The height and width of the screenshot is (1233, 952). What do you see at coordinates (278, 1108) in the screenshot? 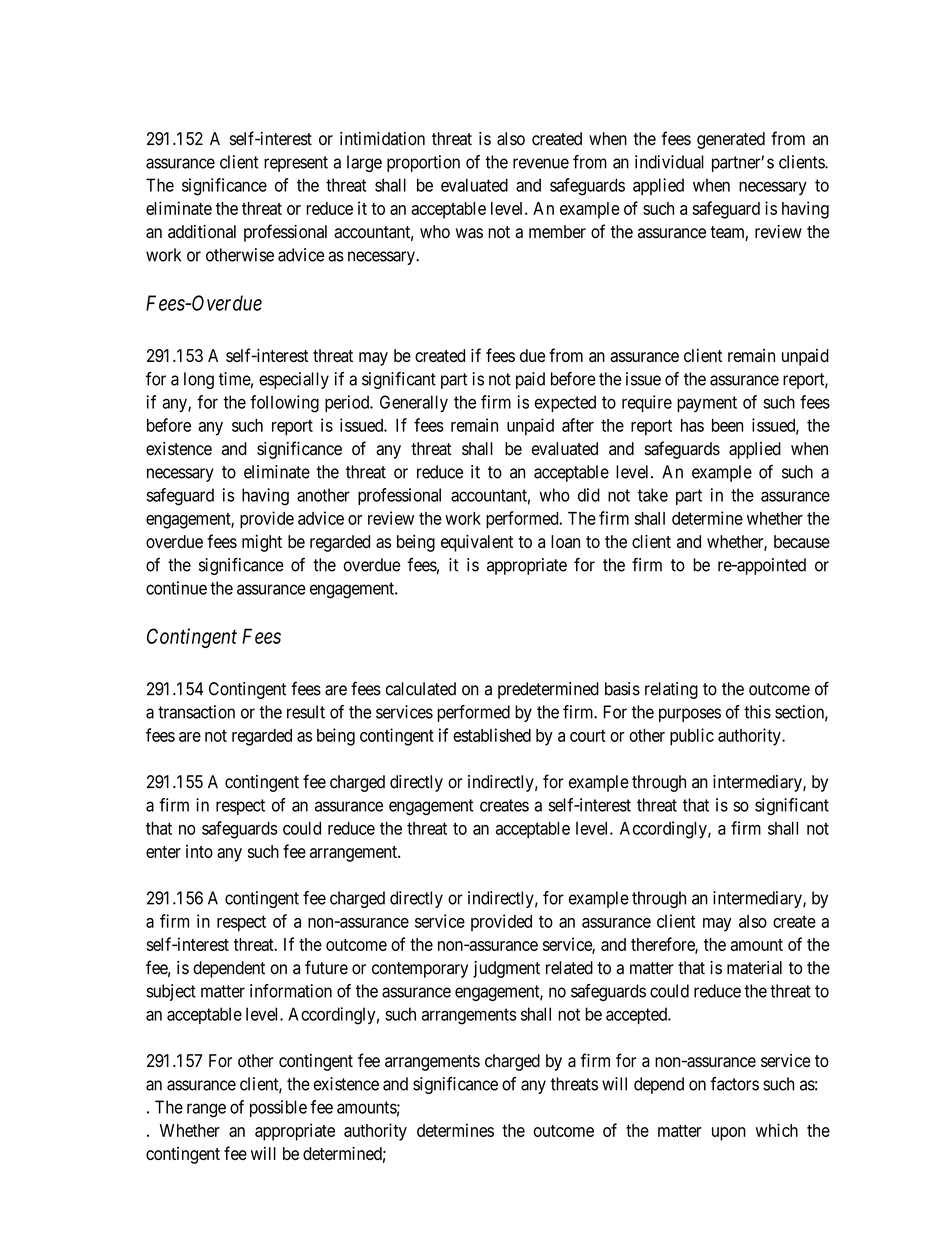
I see `possible` at bounding box center [278, 1108].
